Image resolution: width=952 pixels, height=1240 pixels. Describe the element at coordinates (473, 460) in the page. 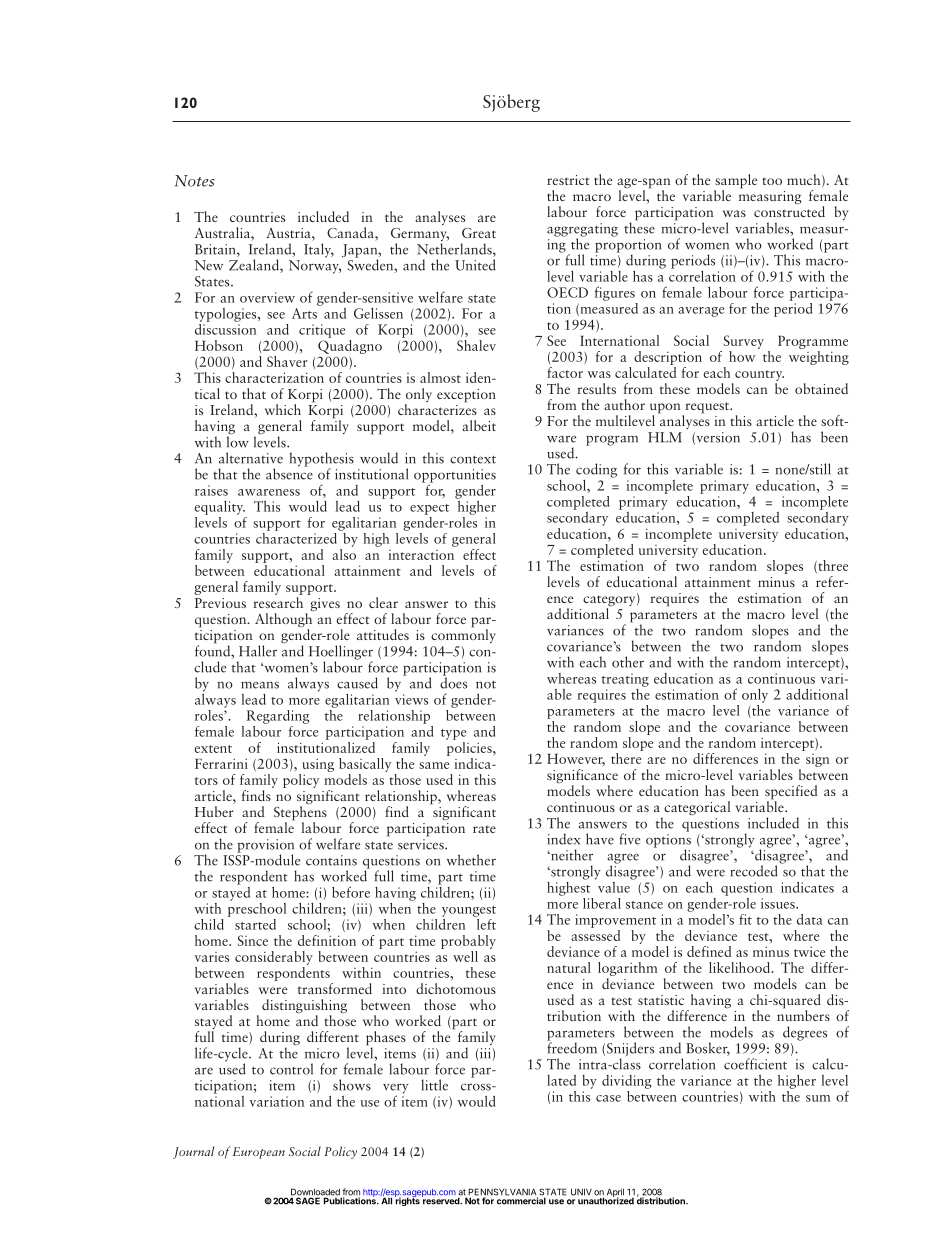

I see `context` at that location.
